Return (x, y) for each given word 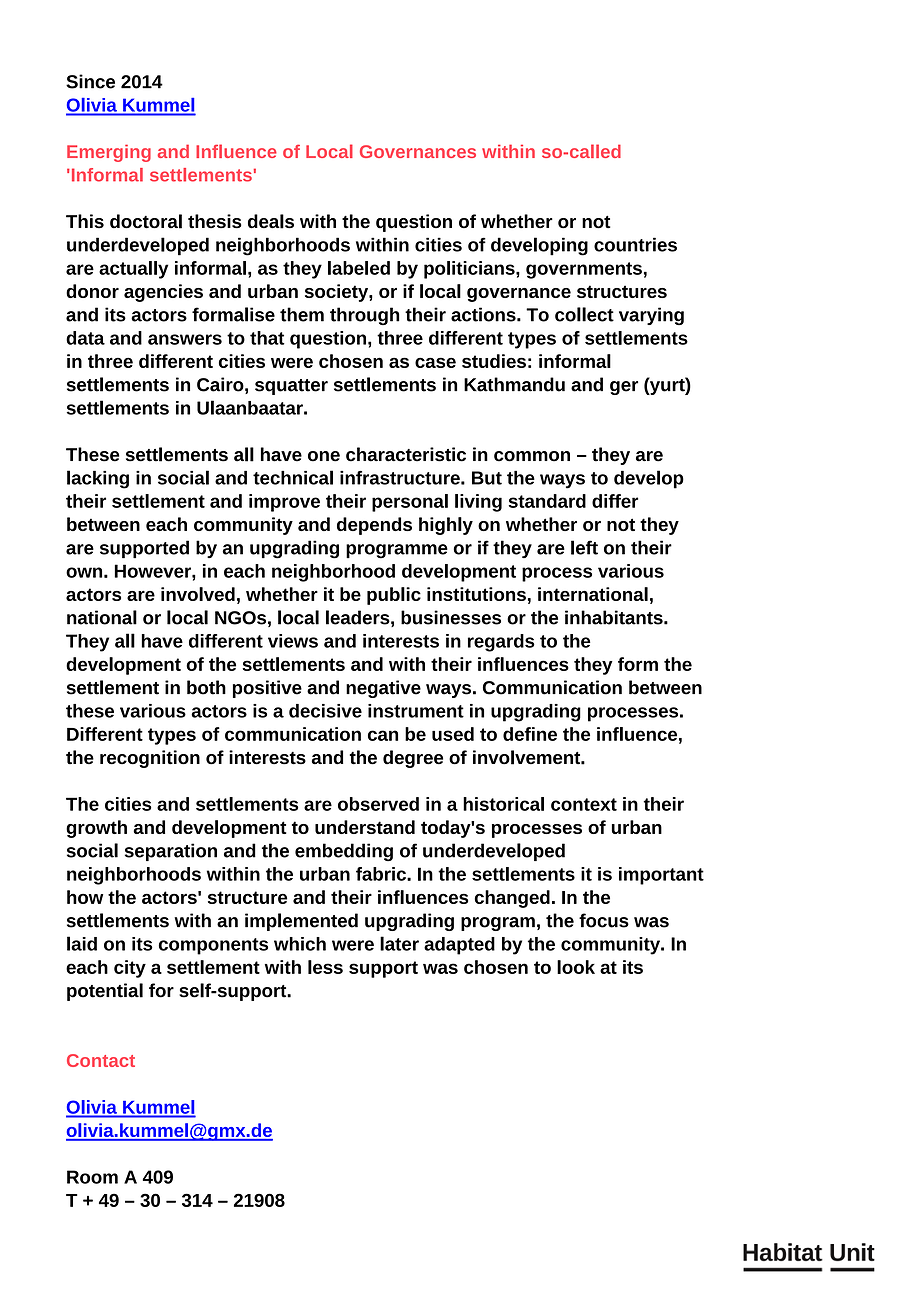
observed (378, 804)
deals (271, 221)
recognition (150, 759)
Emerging (109, 153)
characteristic (406, 454)
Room (92, 1177)
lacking (98, 479)
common (532, 456)
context (584, 804)
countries (635, 244)
